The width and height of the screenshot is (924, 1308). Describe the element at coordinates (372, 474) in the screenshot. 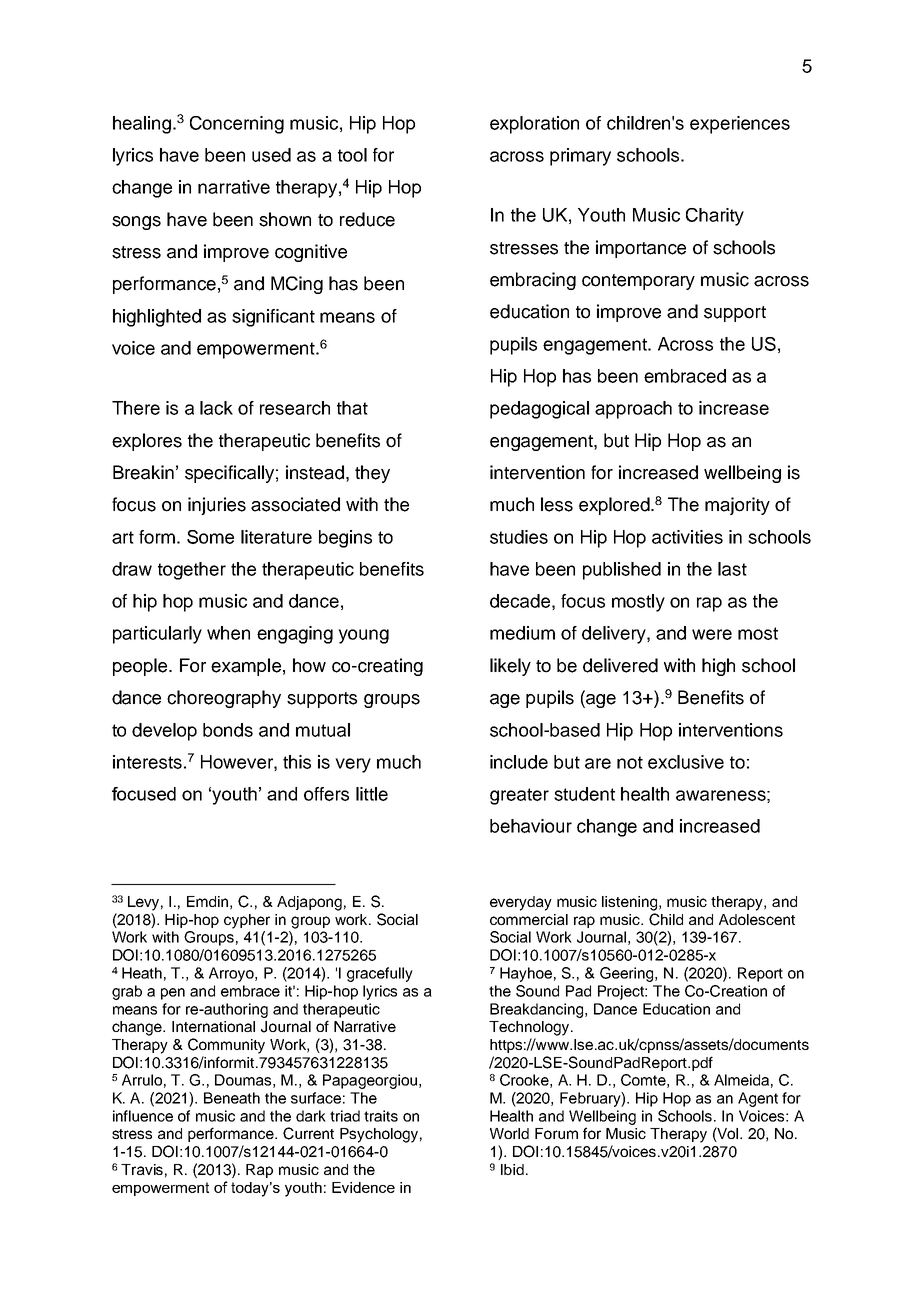

I see `they` at that location.
